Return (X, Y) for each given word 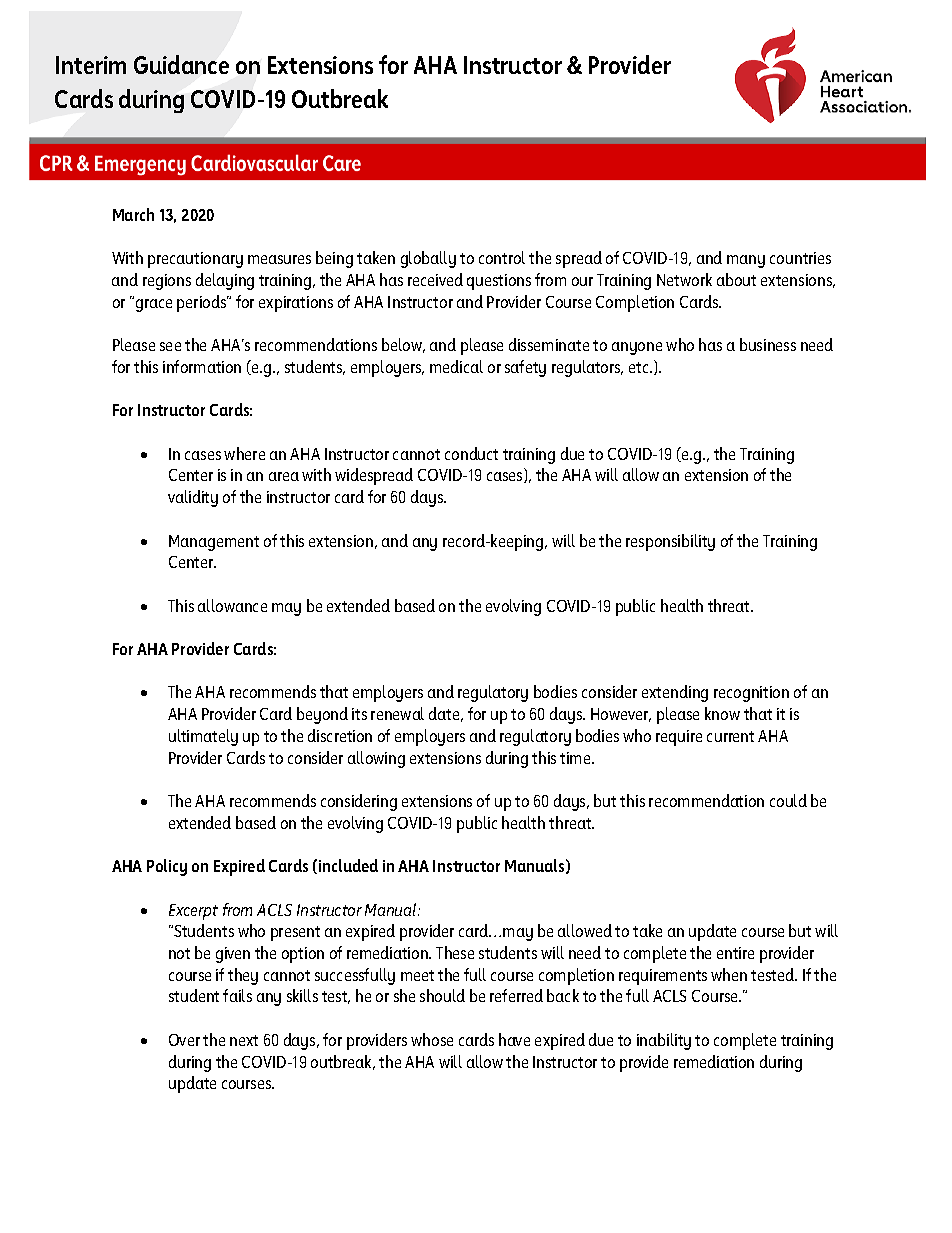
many (746, 261)
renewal (397, 713)
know (722, 713)
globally (428, 259)
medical (456, 366)
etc (640, 367)
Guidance (181, 64)
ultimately (203, 737)
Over (184, 1040)
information (202, 366)
